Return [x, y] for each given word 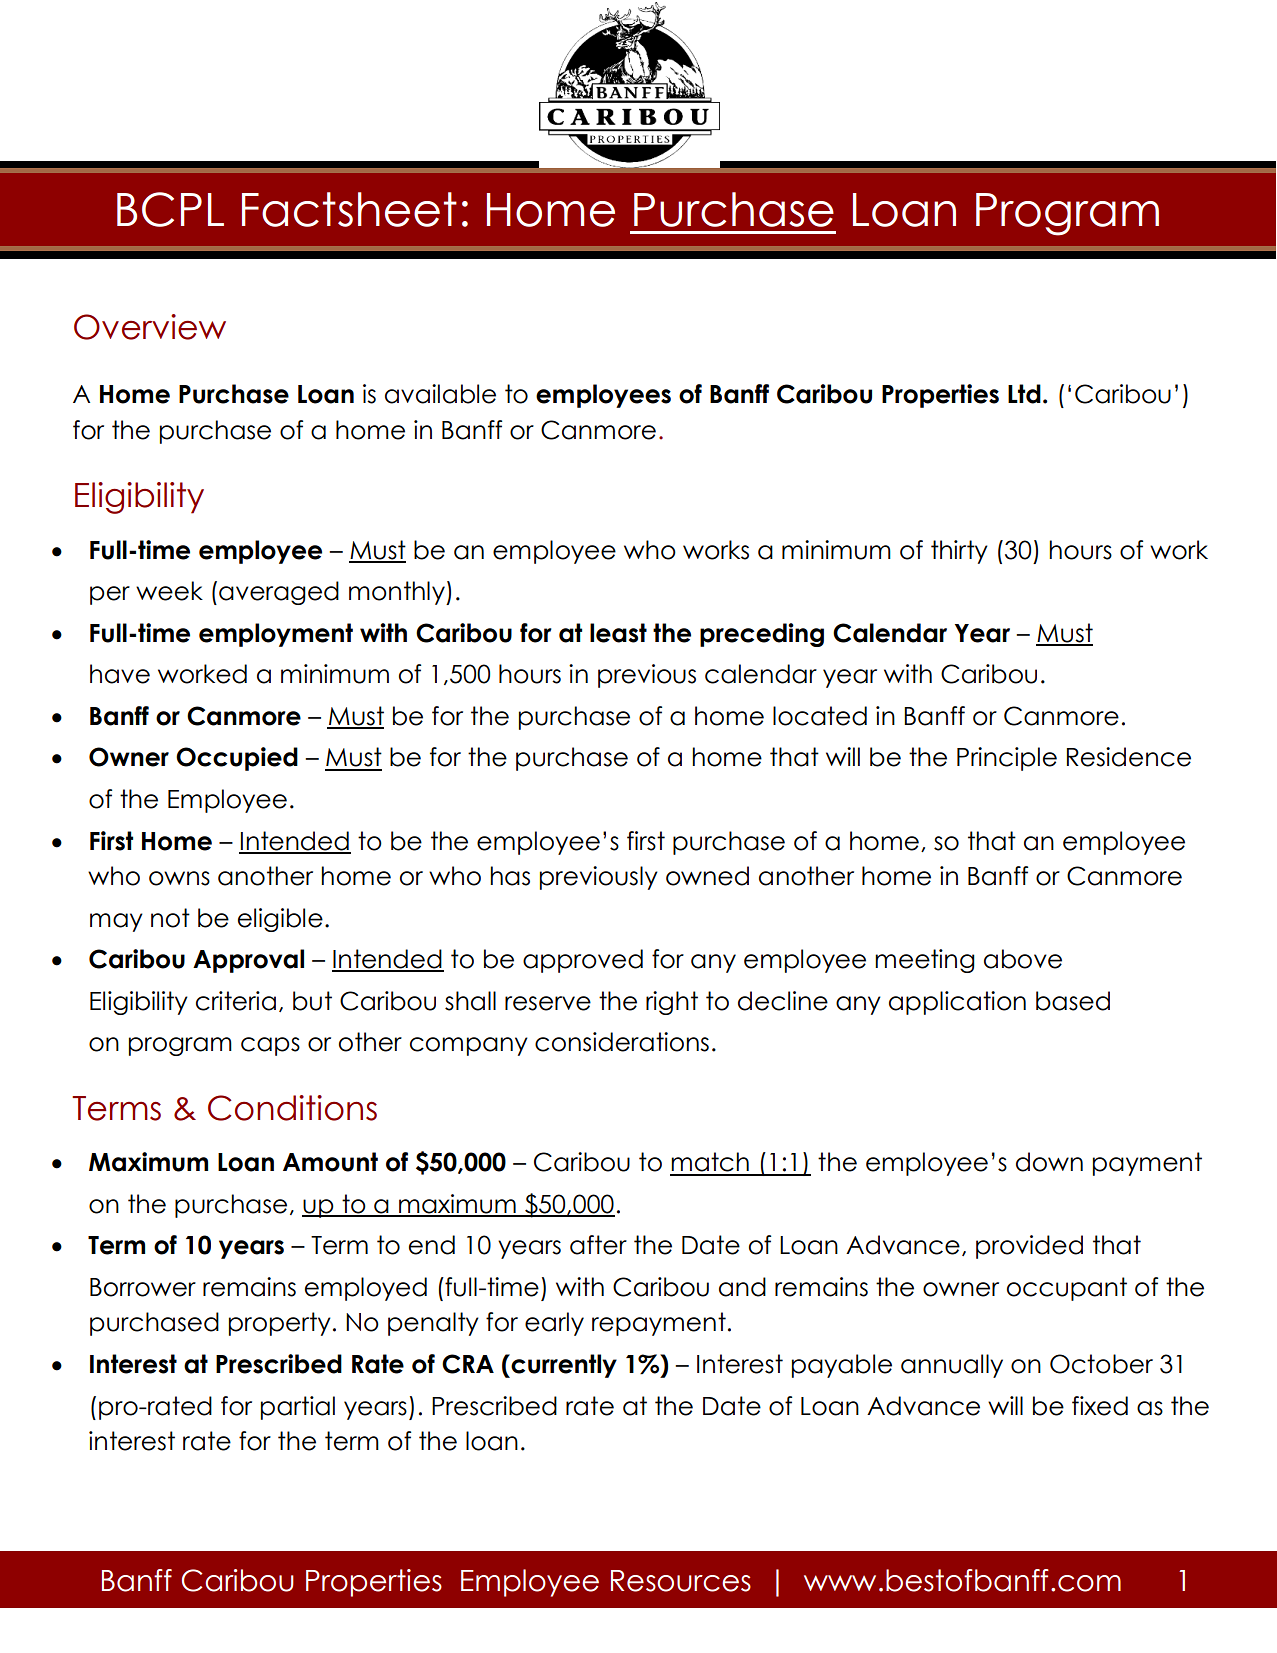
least [618, 633]
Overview [150, 327]
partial [298, 1408]
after [598, 1245]
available [440, 394]
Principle [1007, 759]
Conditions [292, 1108]
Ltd [1024, 394]
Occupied [237, 759]
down [1049, 1162]
